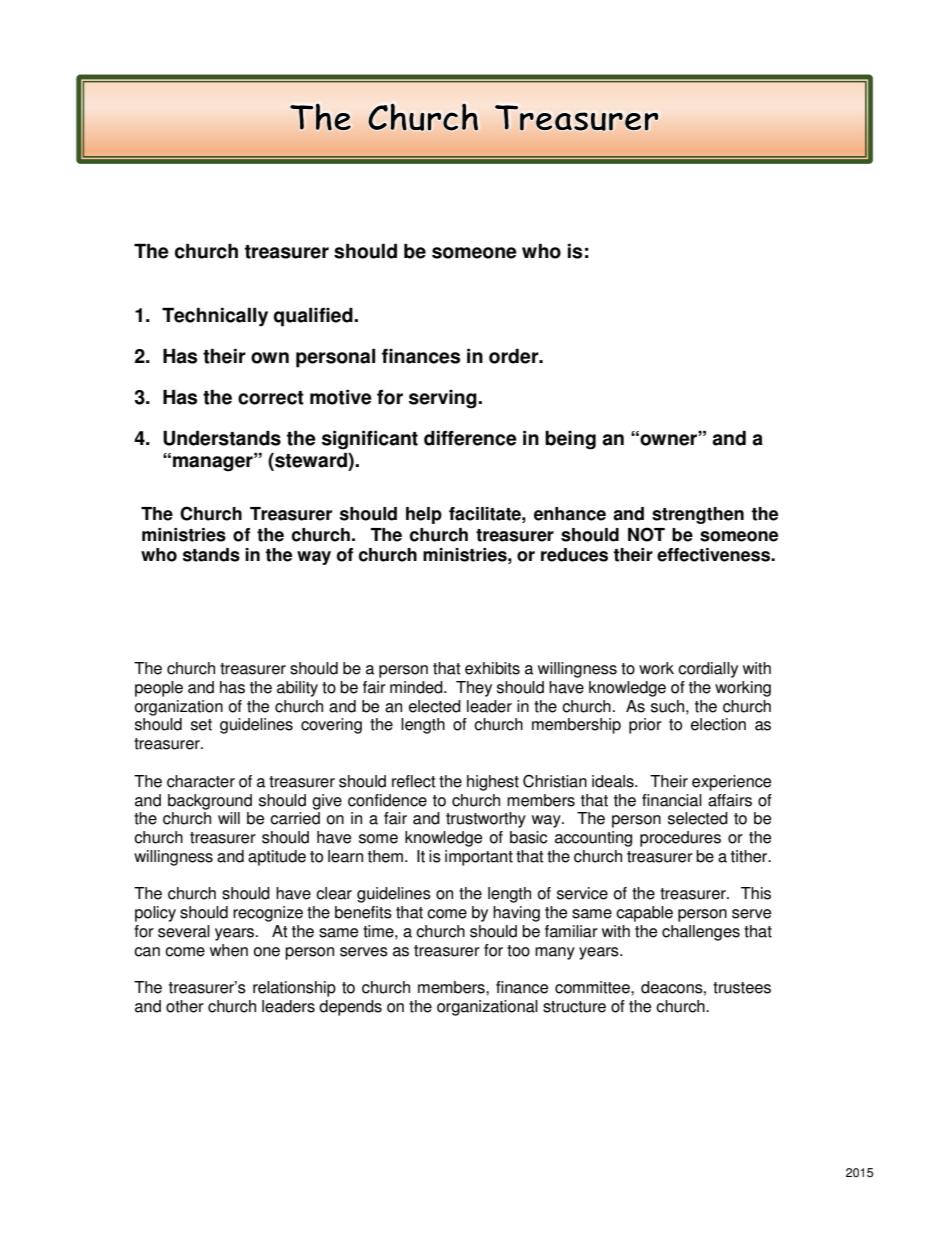 The height and width of the document is (1233, 952). What do you see at coordinates (515, 356) in the document?
I see `order` at bounding box center [515, 356].
